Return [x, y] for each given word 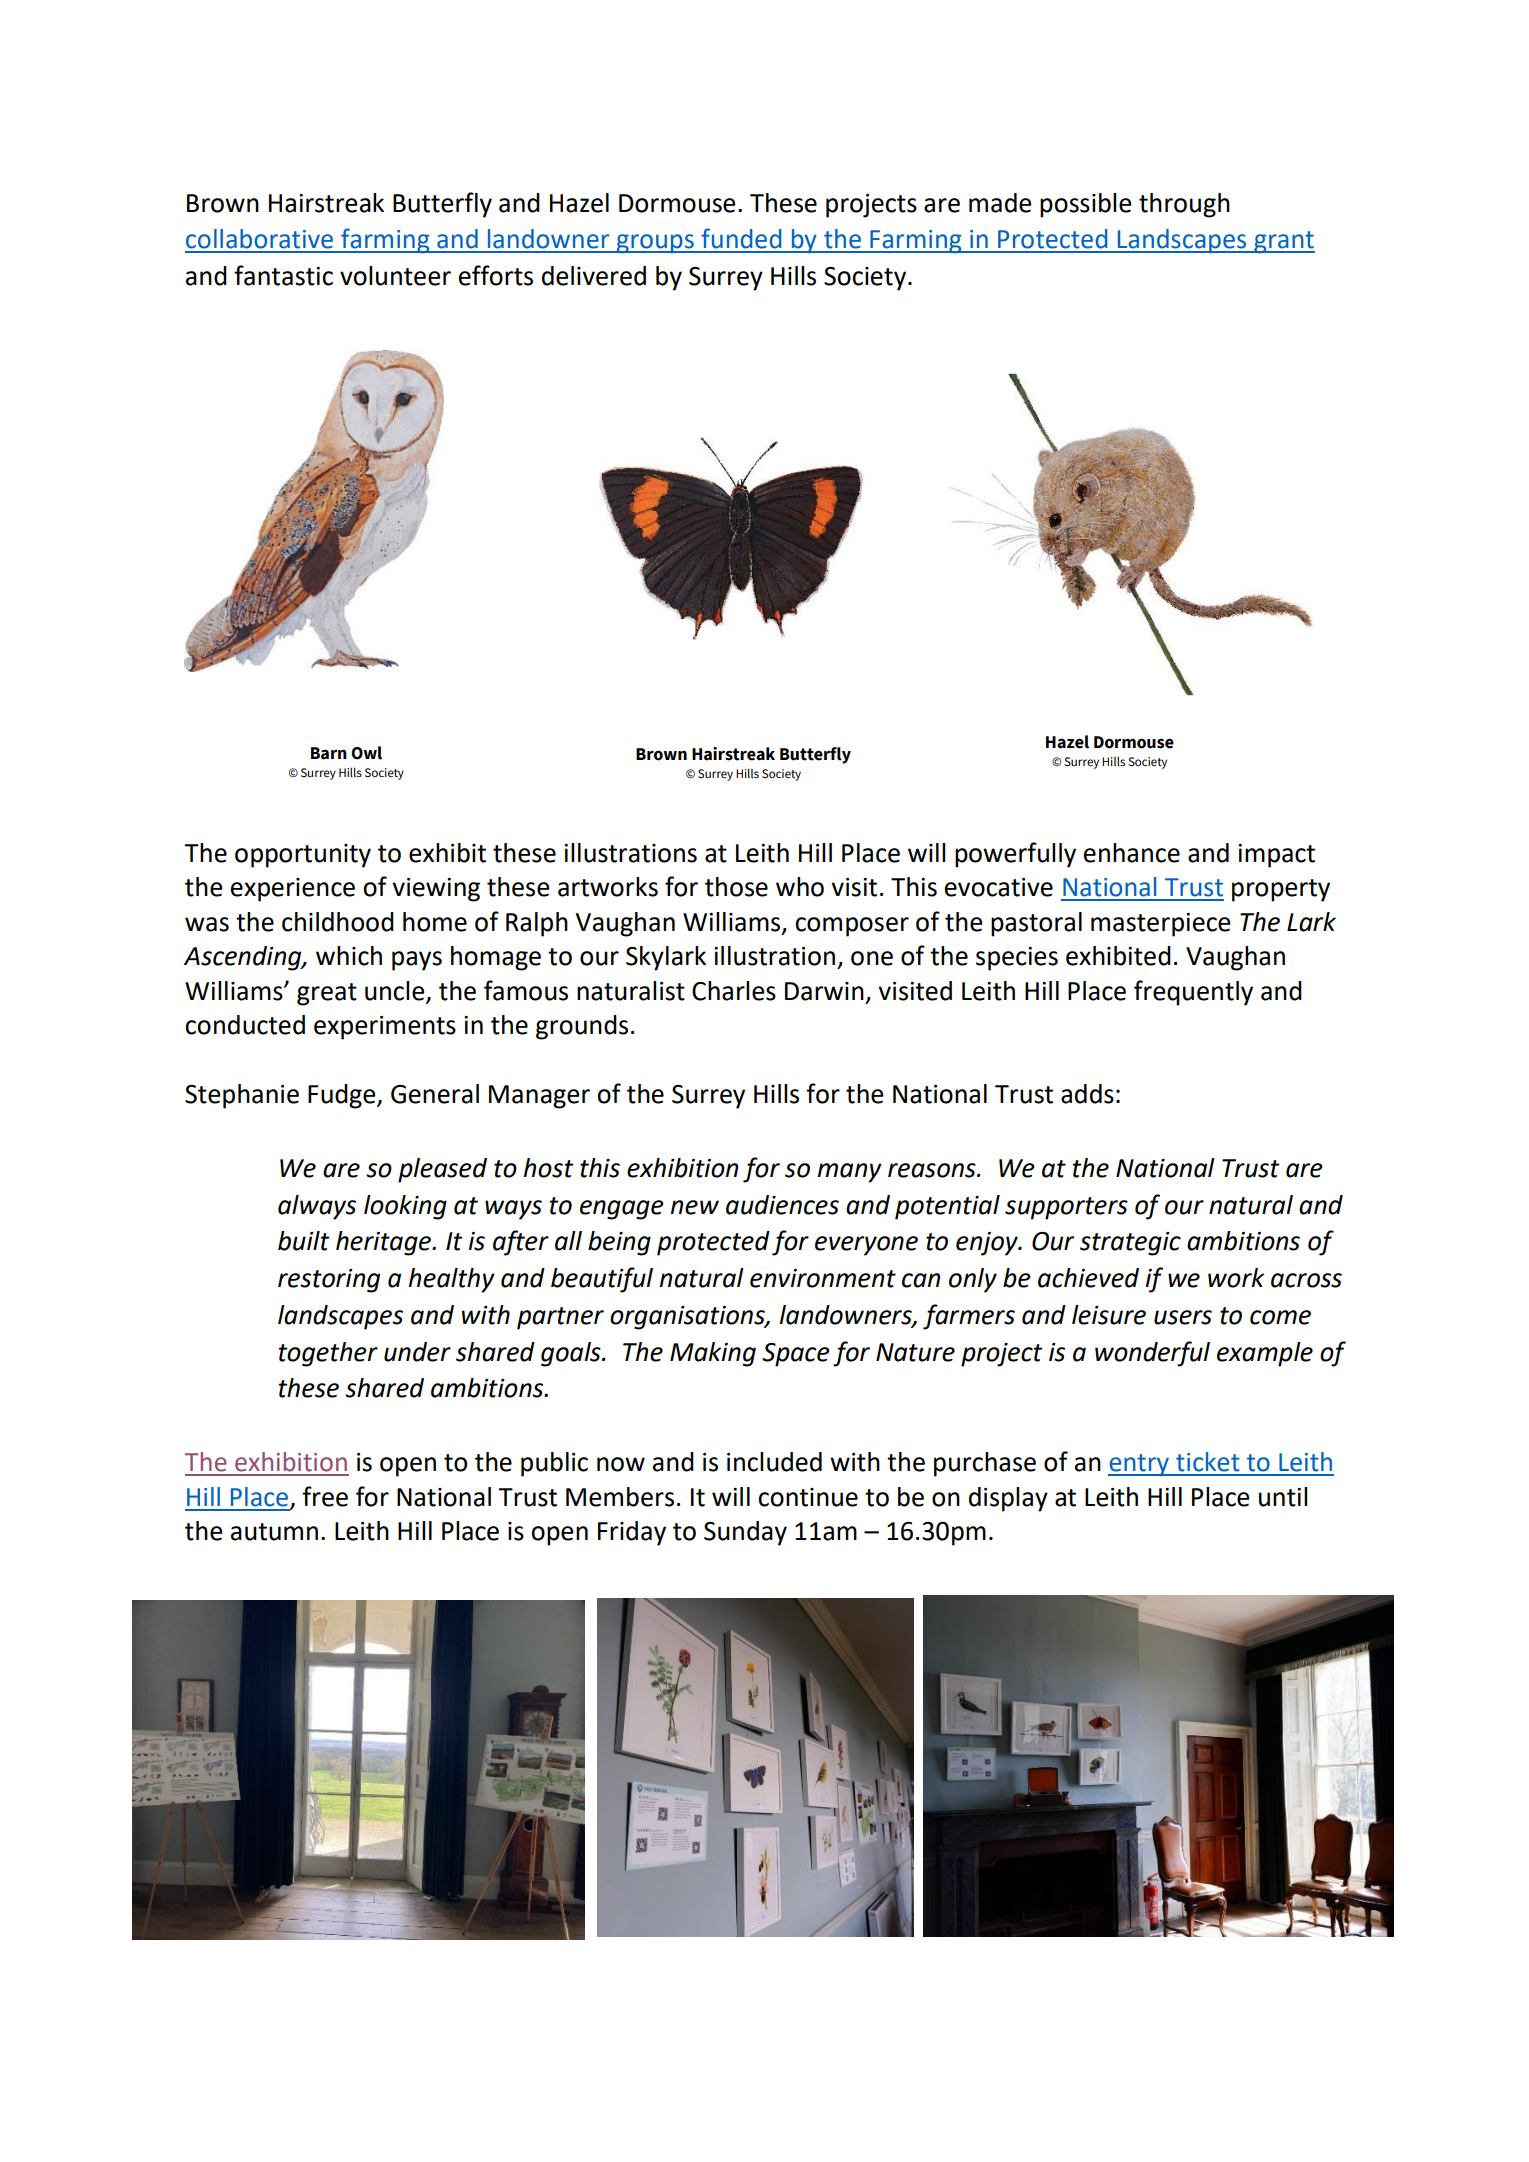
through [1184, 205]
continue [808, 1497]
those [736, 887]
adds [1087, 1094]
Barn [329, 753]
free [325, 1496]
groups [655, 244]
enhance [1132, 853]
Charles [734, 991]
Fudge [343, 1096]
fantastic [283, 275]
